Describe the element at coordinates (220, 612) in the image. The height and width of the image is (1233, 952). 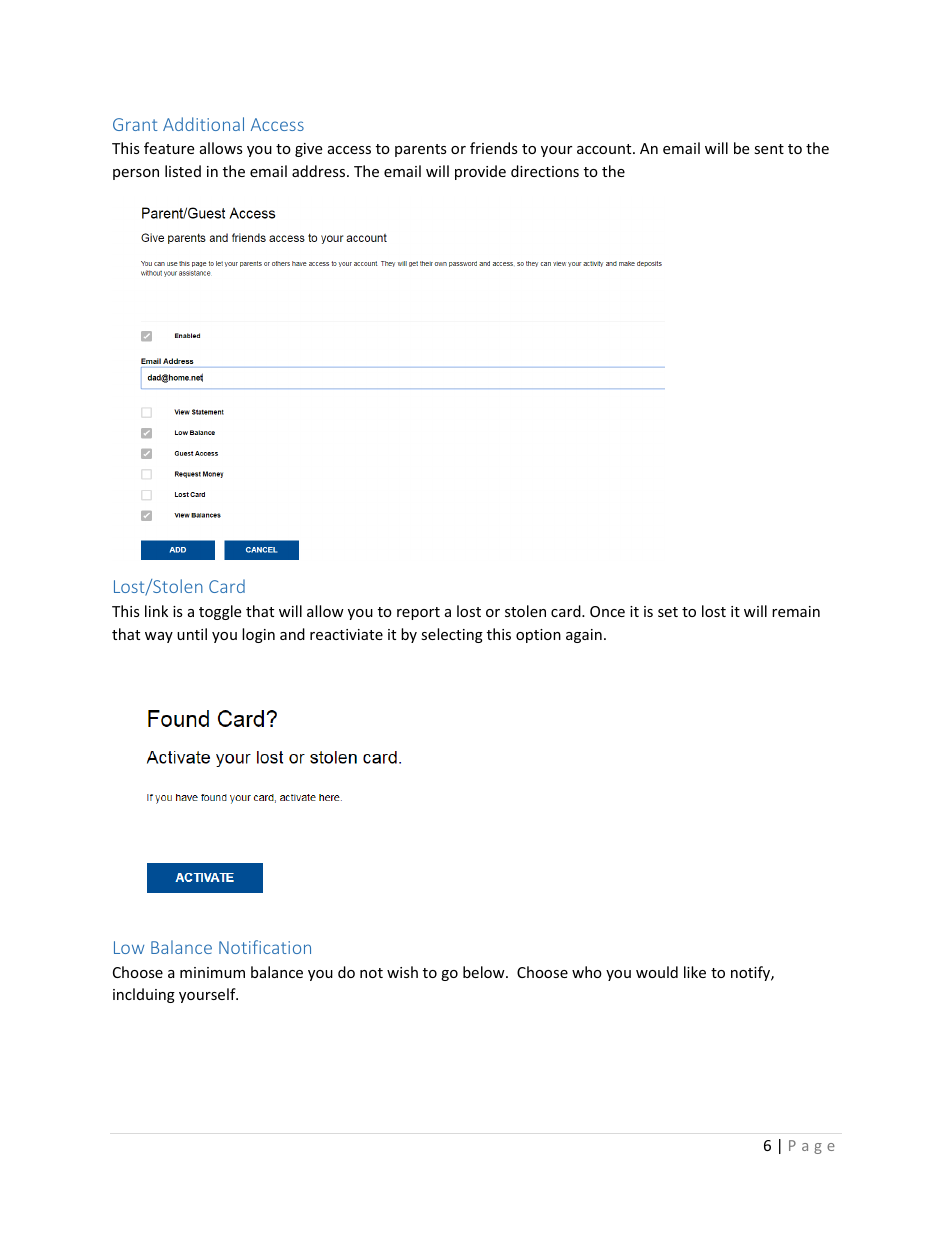
I see `toggle` at that location.
